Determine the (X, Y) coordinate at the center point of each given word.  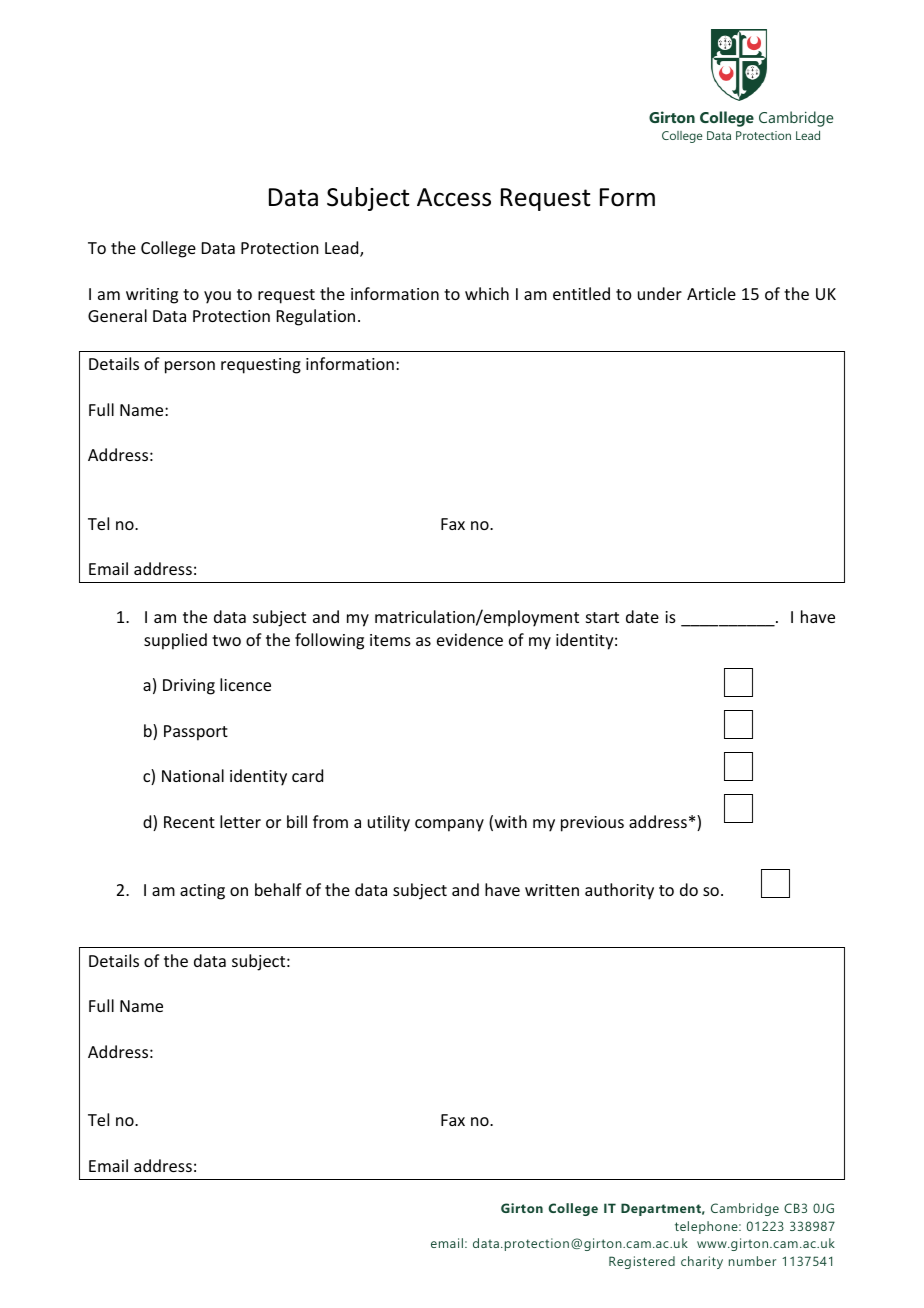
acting (202, 892)
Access (454, 197)
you (217, 297)
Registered (642, 1262)
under (660, 293)
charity (702, 1262)
